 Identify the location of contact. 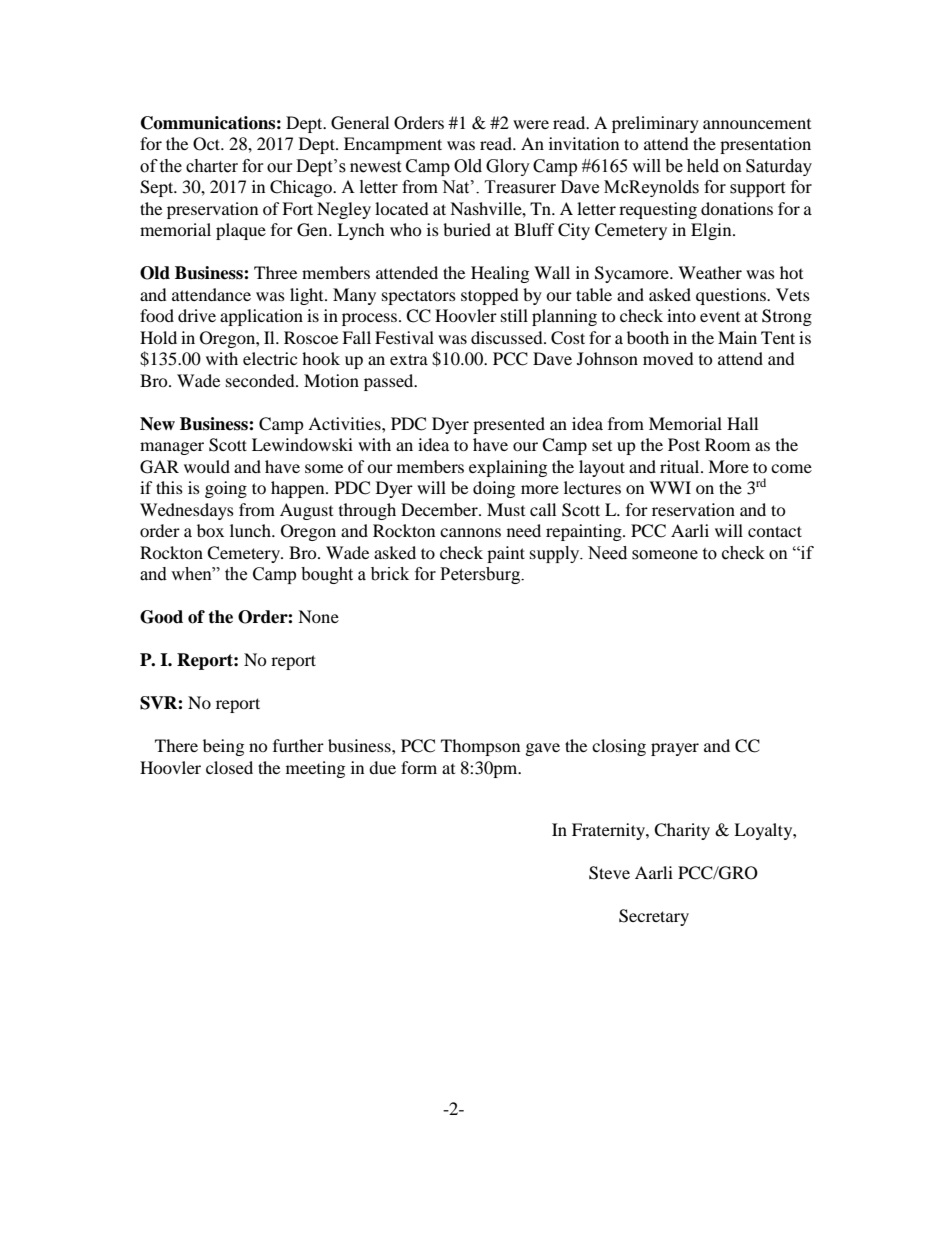
(775, 531).
